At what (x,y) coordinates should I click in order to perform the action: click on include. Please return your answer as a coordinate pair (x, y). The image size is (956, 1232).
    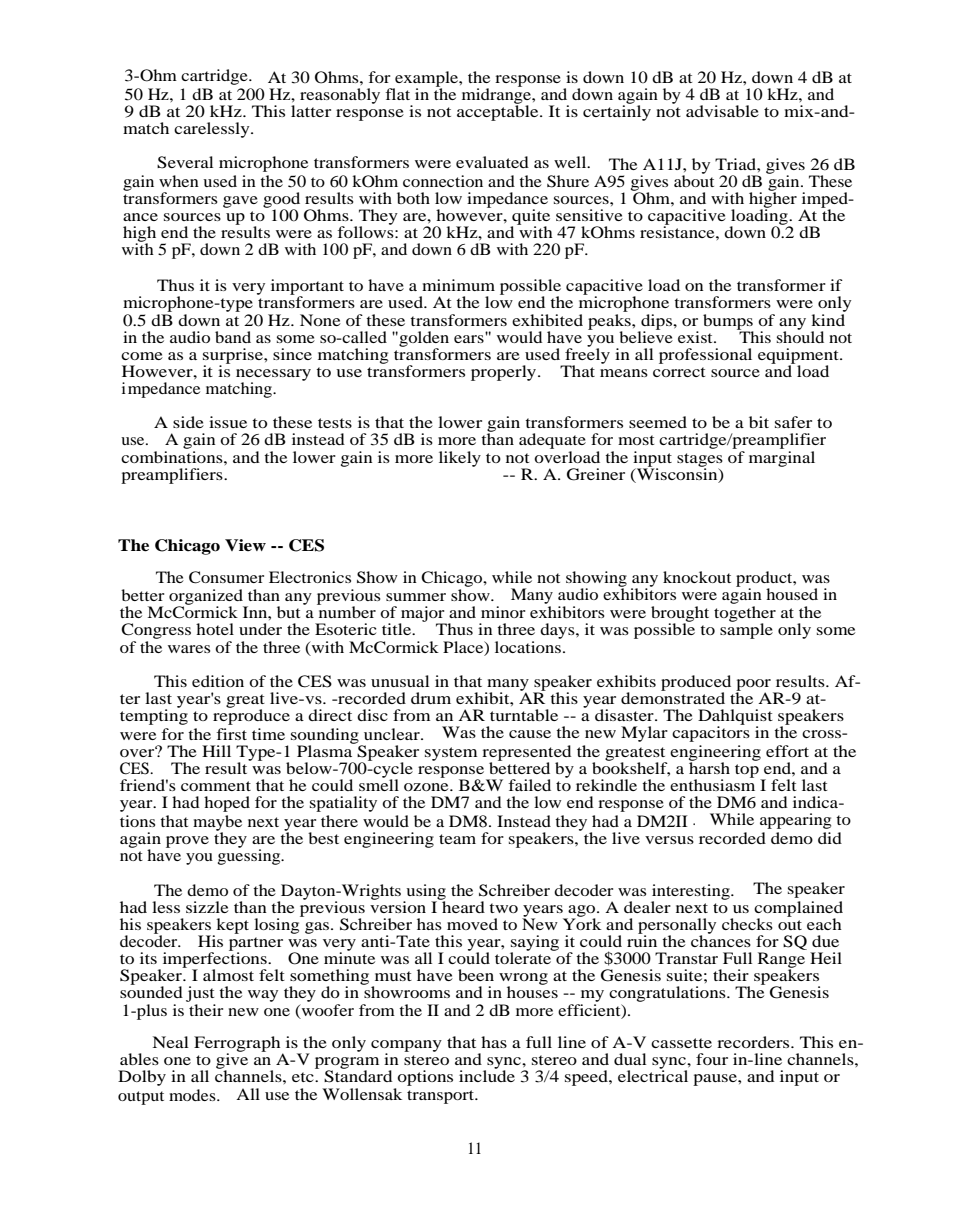
    Looking at the image, I should click on (487, 1075).
